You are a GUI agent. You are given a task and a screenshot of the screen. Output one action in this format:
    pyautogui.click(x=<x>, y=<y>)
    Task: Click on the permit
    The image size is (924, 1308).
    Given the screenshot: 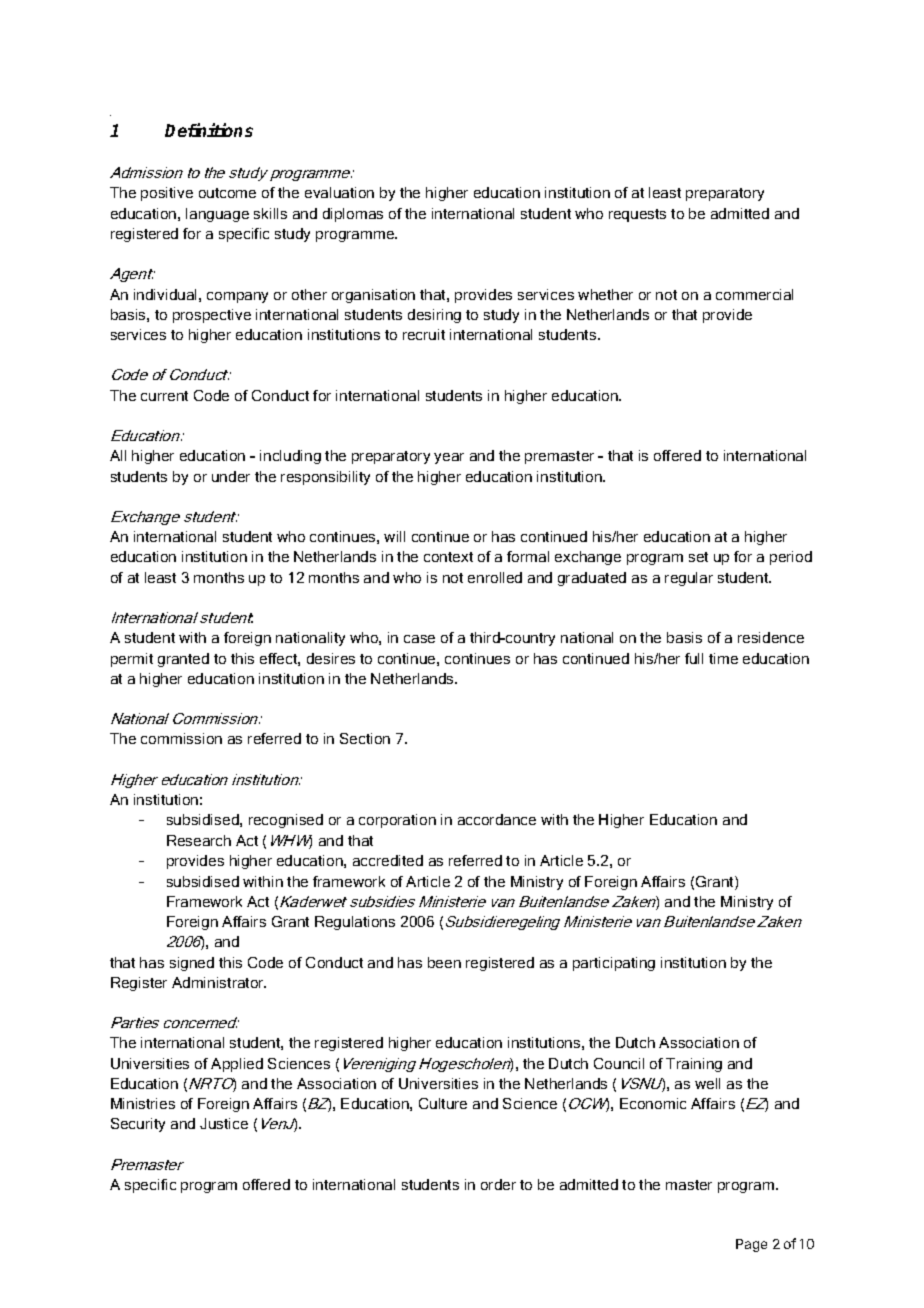 What is the action you would take?
    pyautogui.click(x=132, y=660)
